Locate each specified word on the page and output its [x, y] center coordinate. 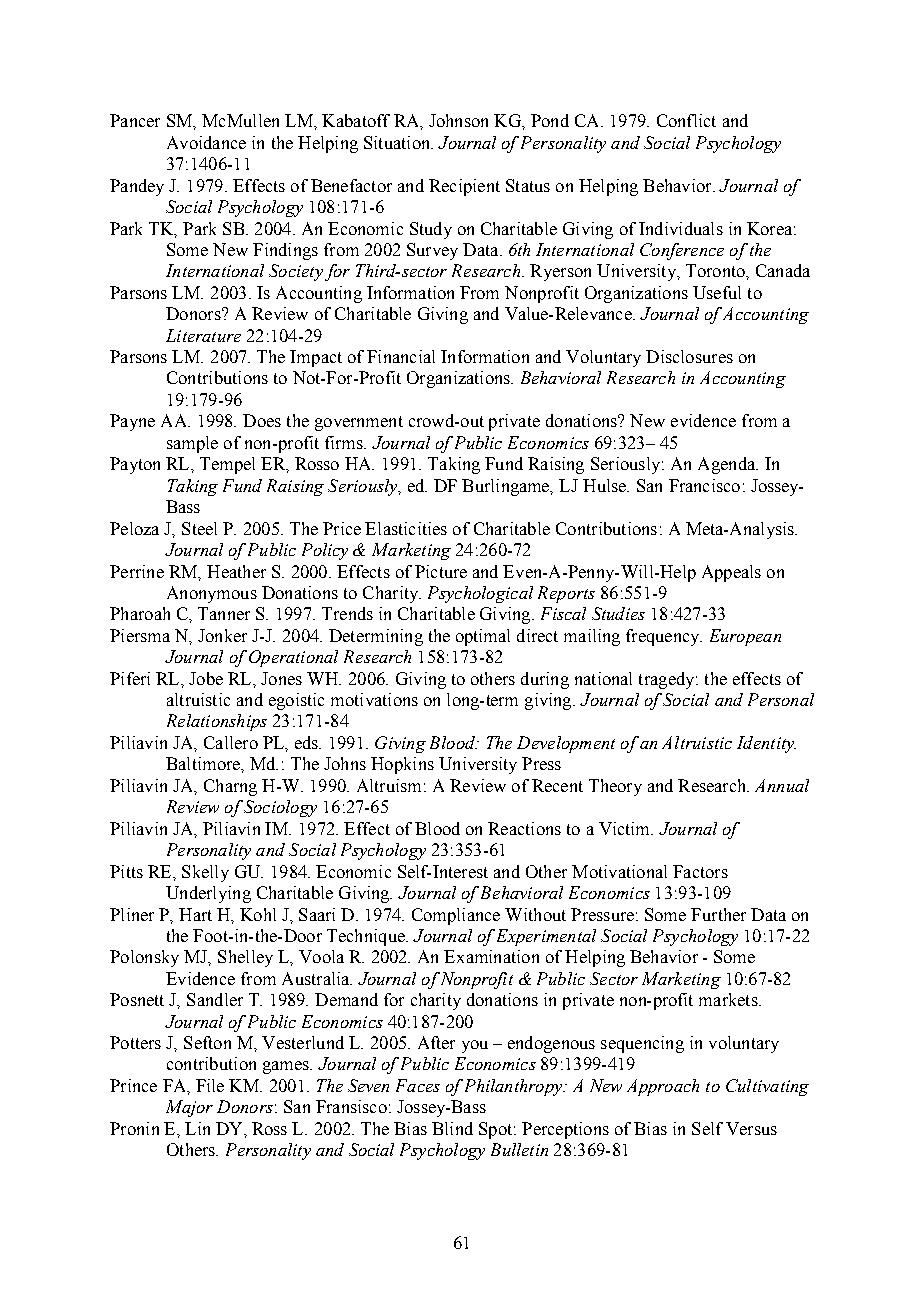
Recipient [464, 187]
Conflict [686, 120]
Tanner [224, 613]
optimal [483, 637]
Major [189, 1108]
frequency [664, 637]
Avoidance [206, 142]
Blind [452, 1128]
